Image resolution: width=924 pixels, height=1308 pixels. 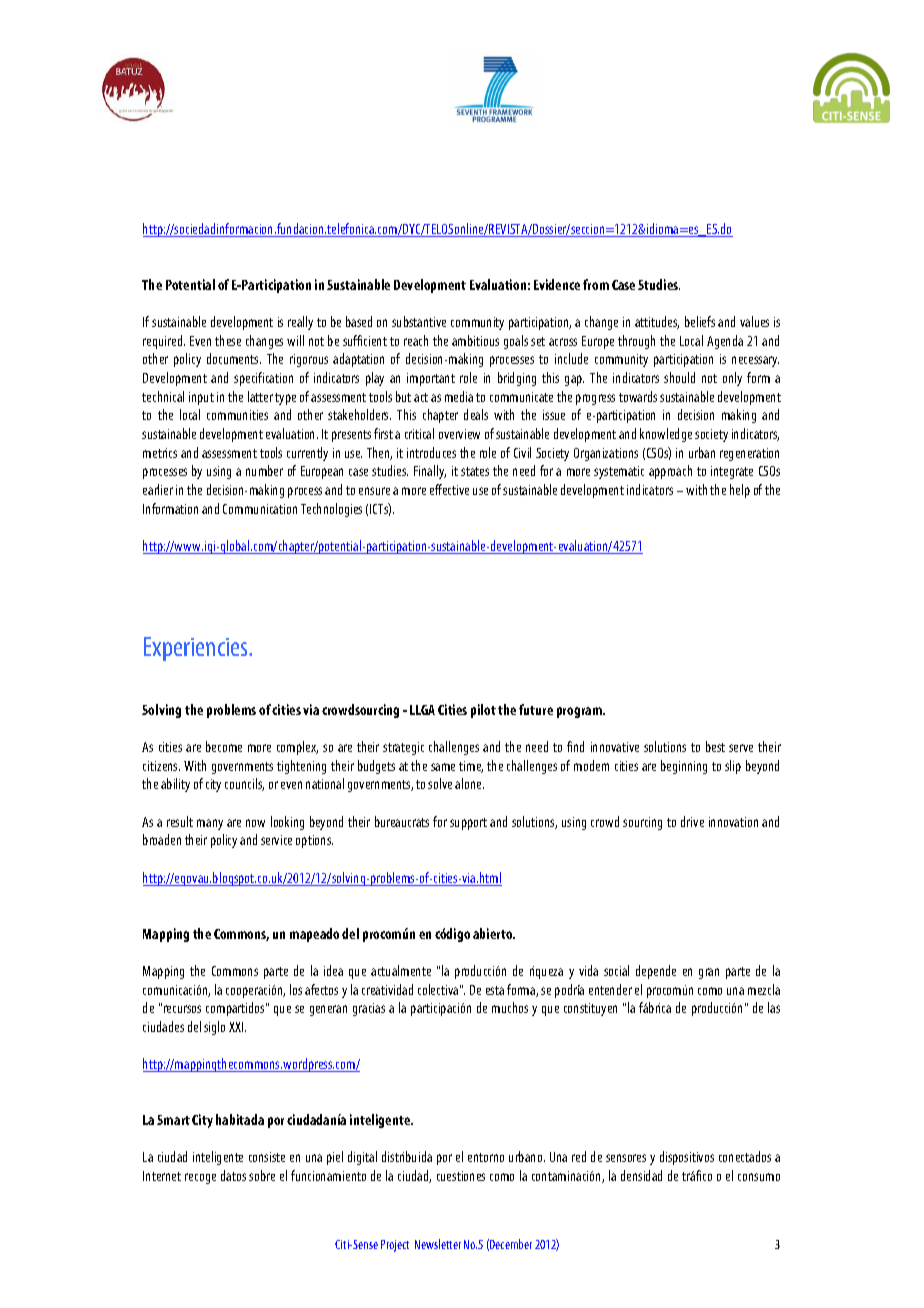 I want to click on beliefs, so click(x=700, y=321).
